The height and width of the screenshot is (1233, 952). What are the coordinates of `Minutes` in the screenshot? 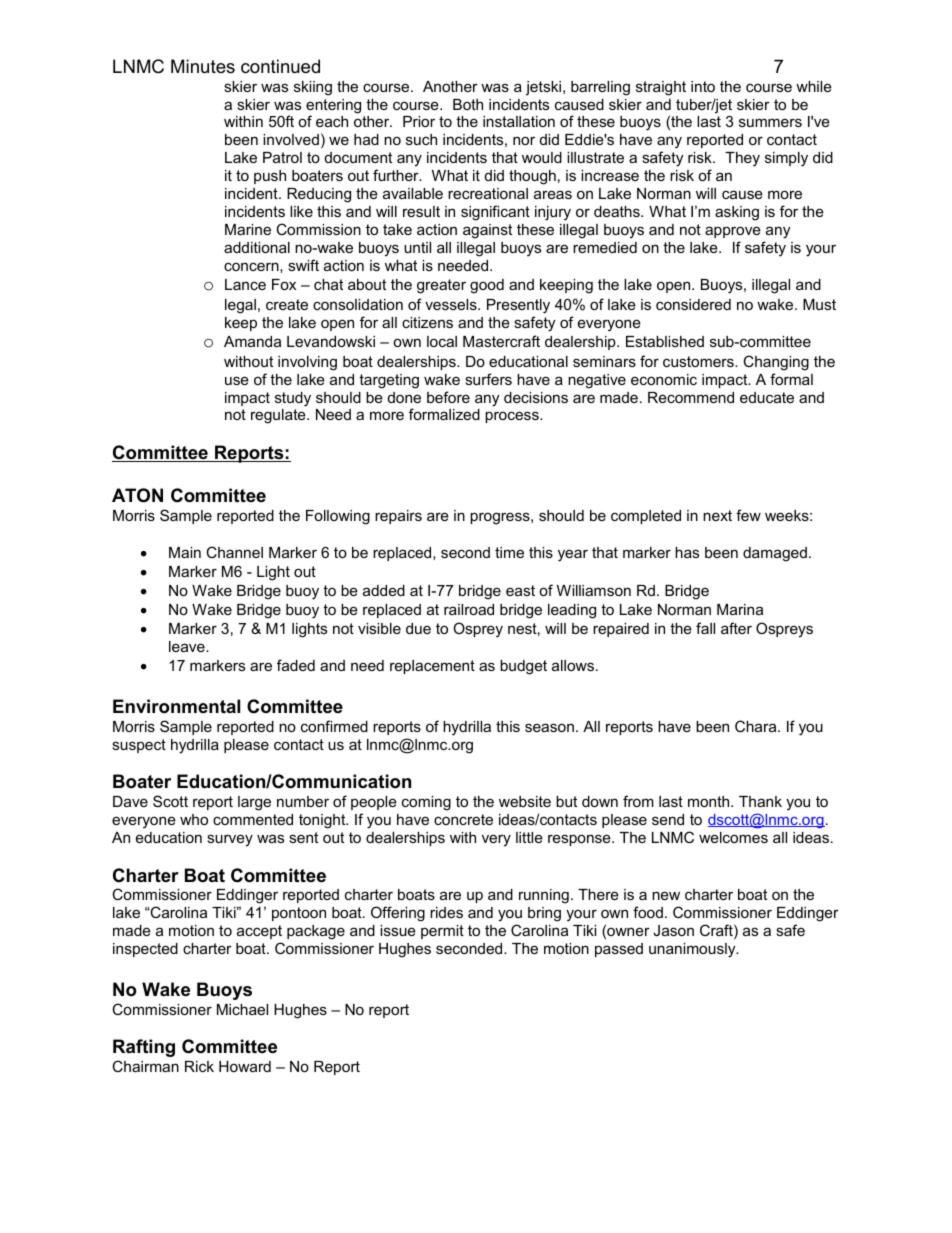 It's located at (203, 66).
